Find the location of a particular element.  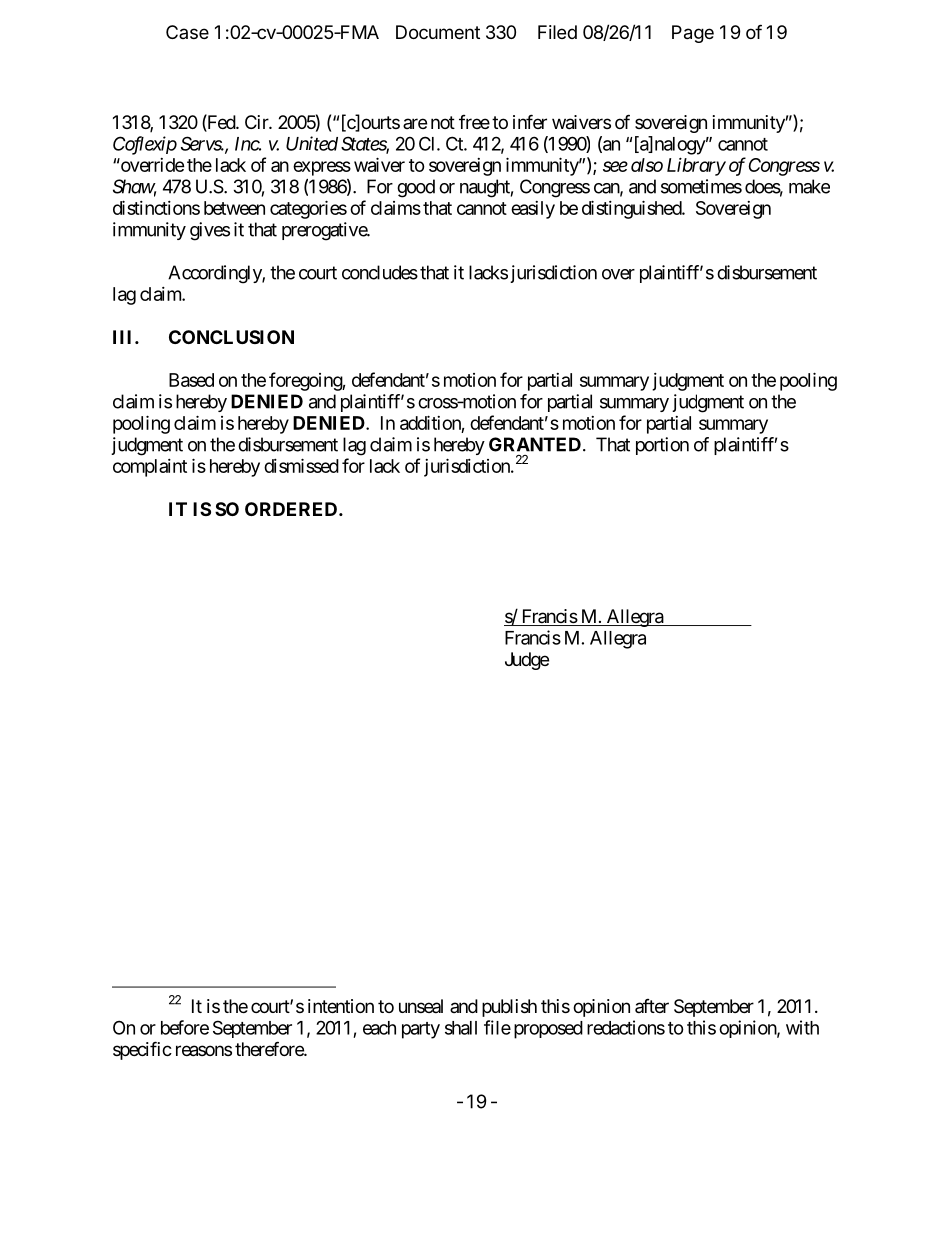

Case is located at coordinates (187, 32).
